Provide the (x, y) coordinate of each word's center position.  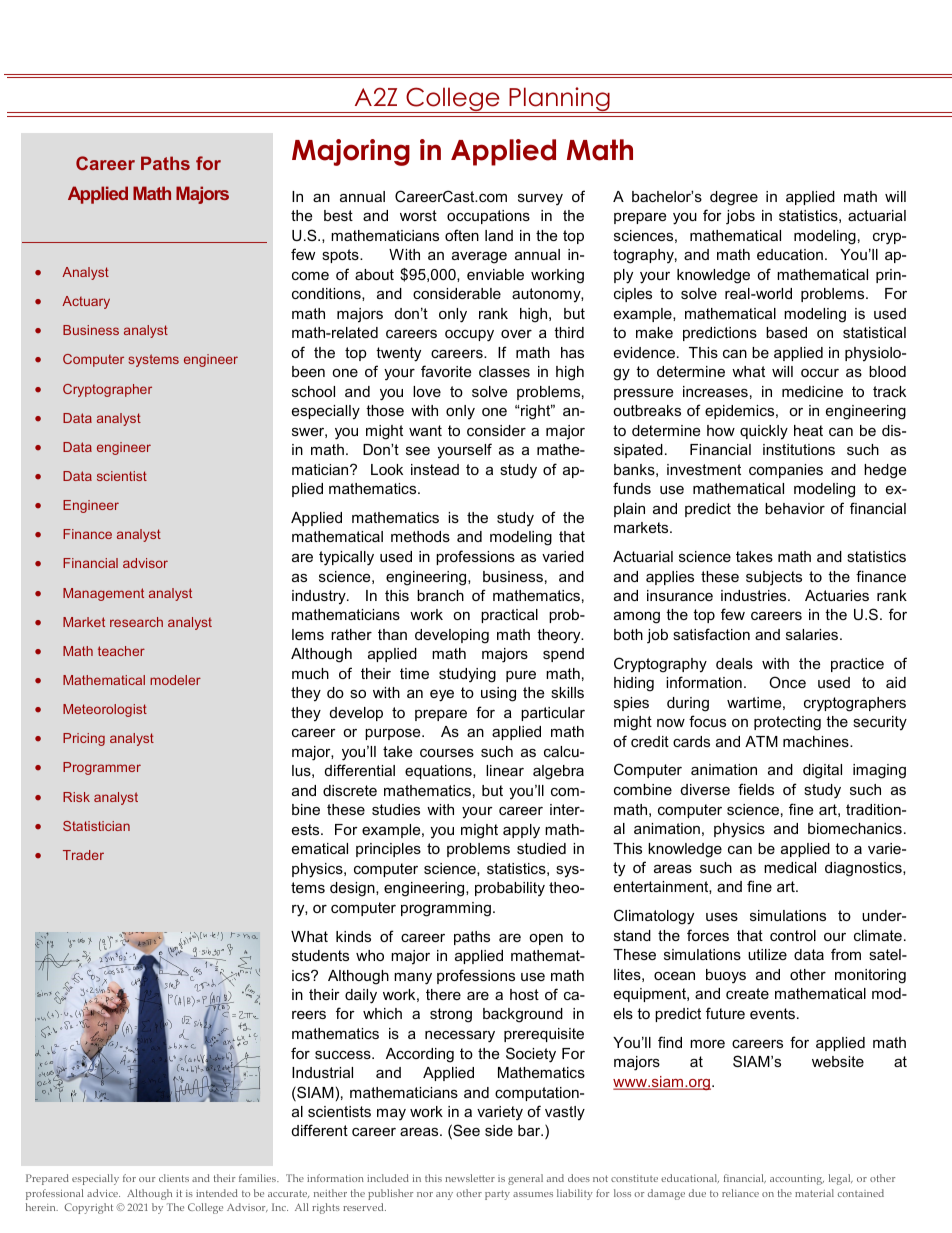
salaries (813, 634)
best (338, 215)
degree (734, 198)
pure (521, 676)
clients (174, 1178)
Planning (559, 100)
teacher (121, 651)
